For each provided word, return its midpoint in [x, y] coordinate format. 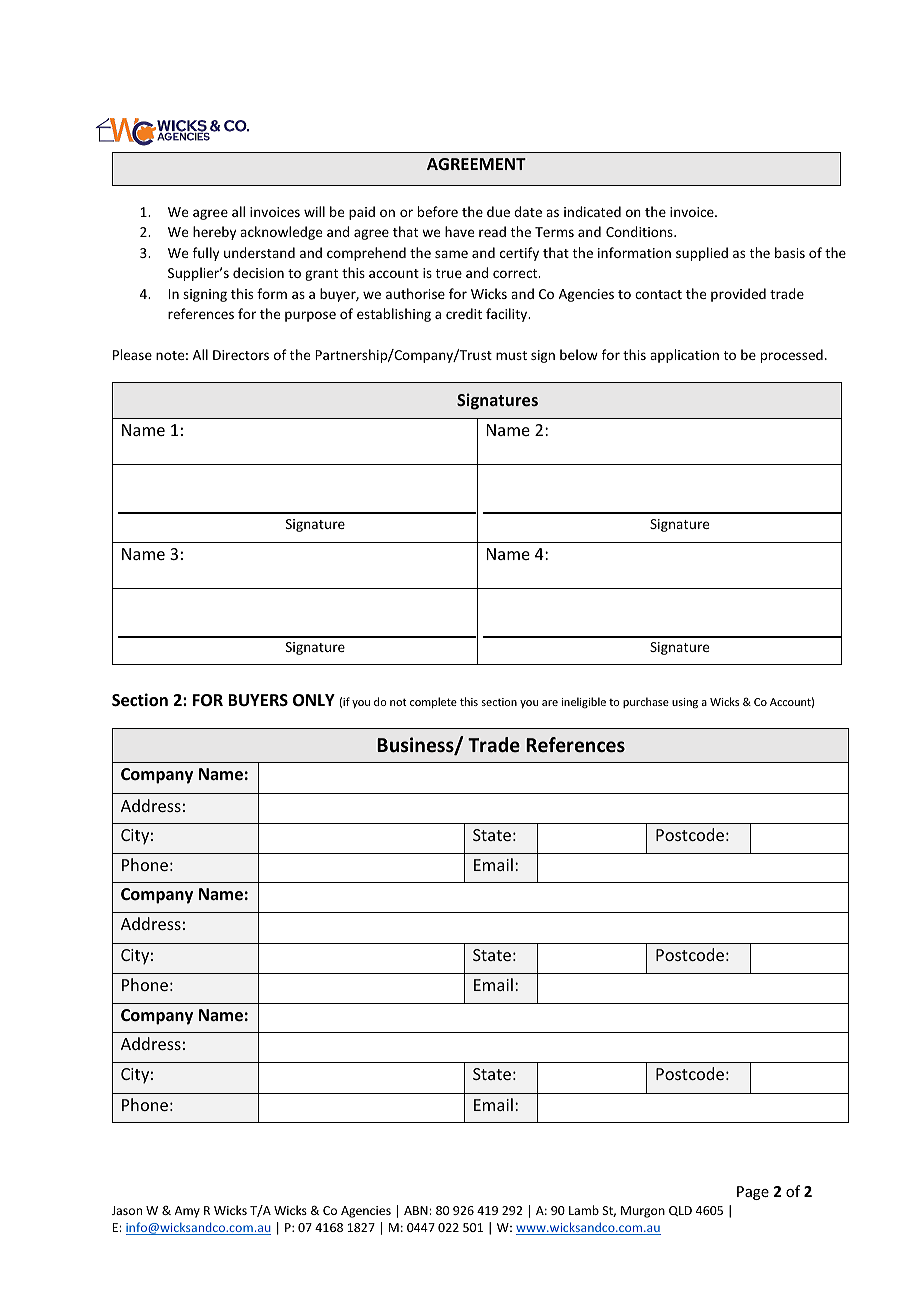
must [511, 355]
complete [433, 702]
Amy [187, 1212]
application [684, 356]
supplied [702, 254]
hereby [214, 233]
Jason [127, 1210]
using [685, 703]
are [550, 703]
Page [753, 1193]
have [459, 231]
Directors [241, 355]
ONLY [314, 700]
